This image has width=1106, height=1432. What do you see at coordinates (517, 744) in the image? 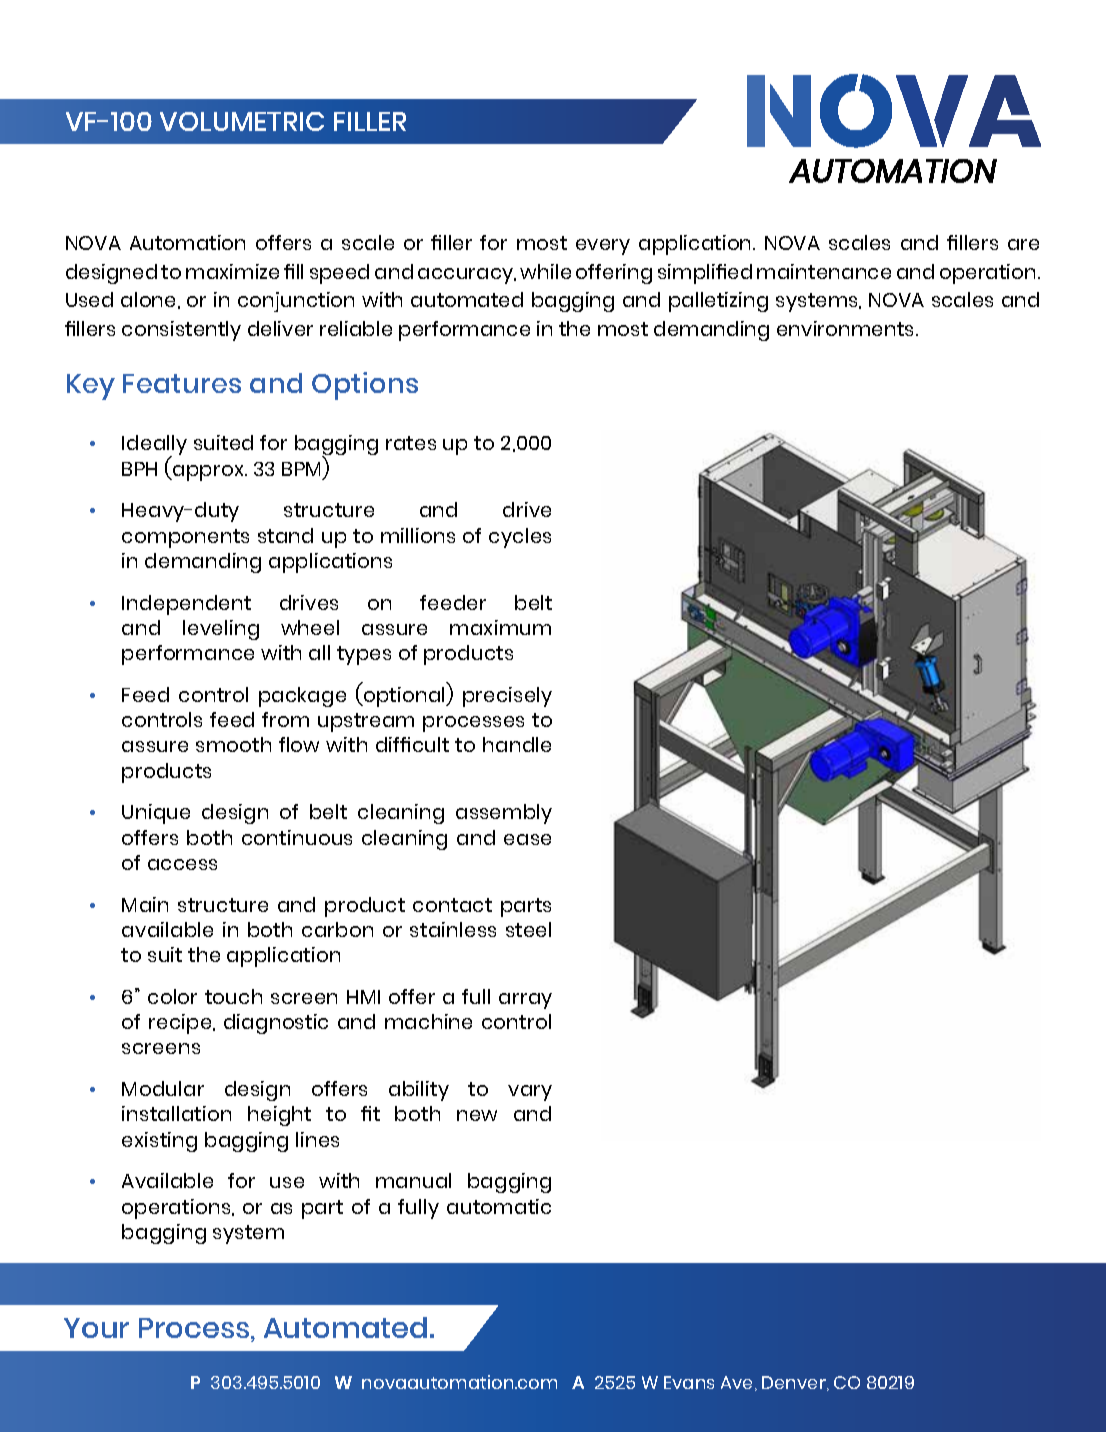
I see `handle` at bounding box center [517, 744].
